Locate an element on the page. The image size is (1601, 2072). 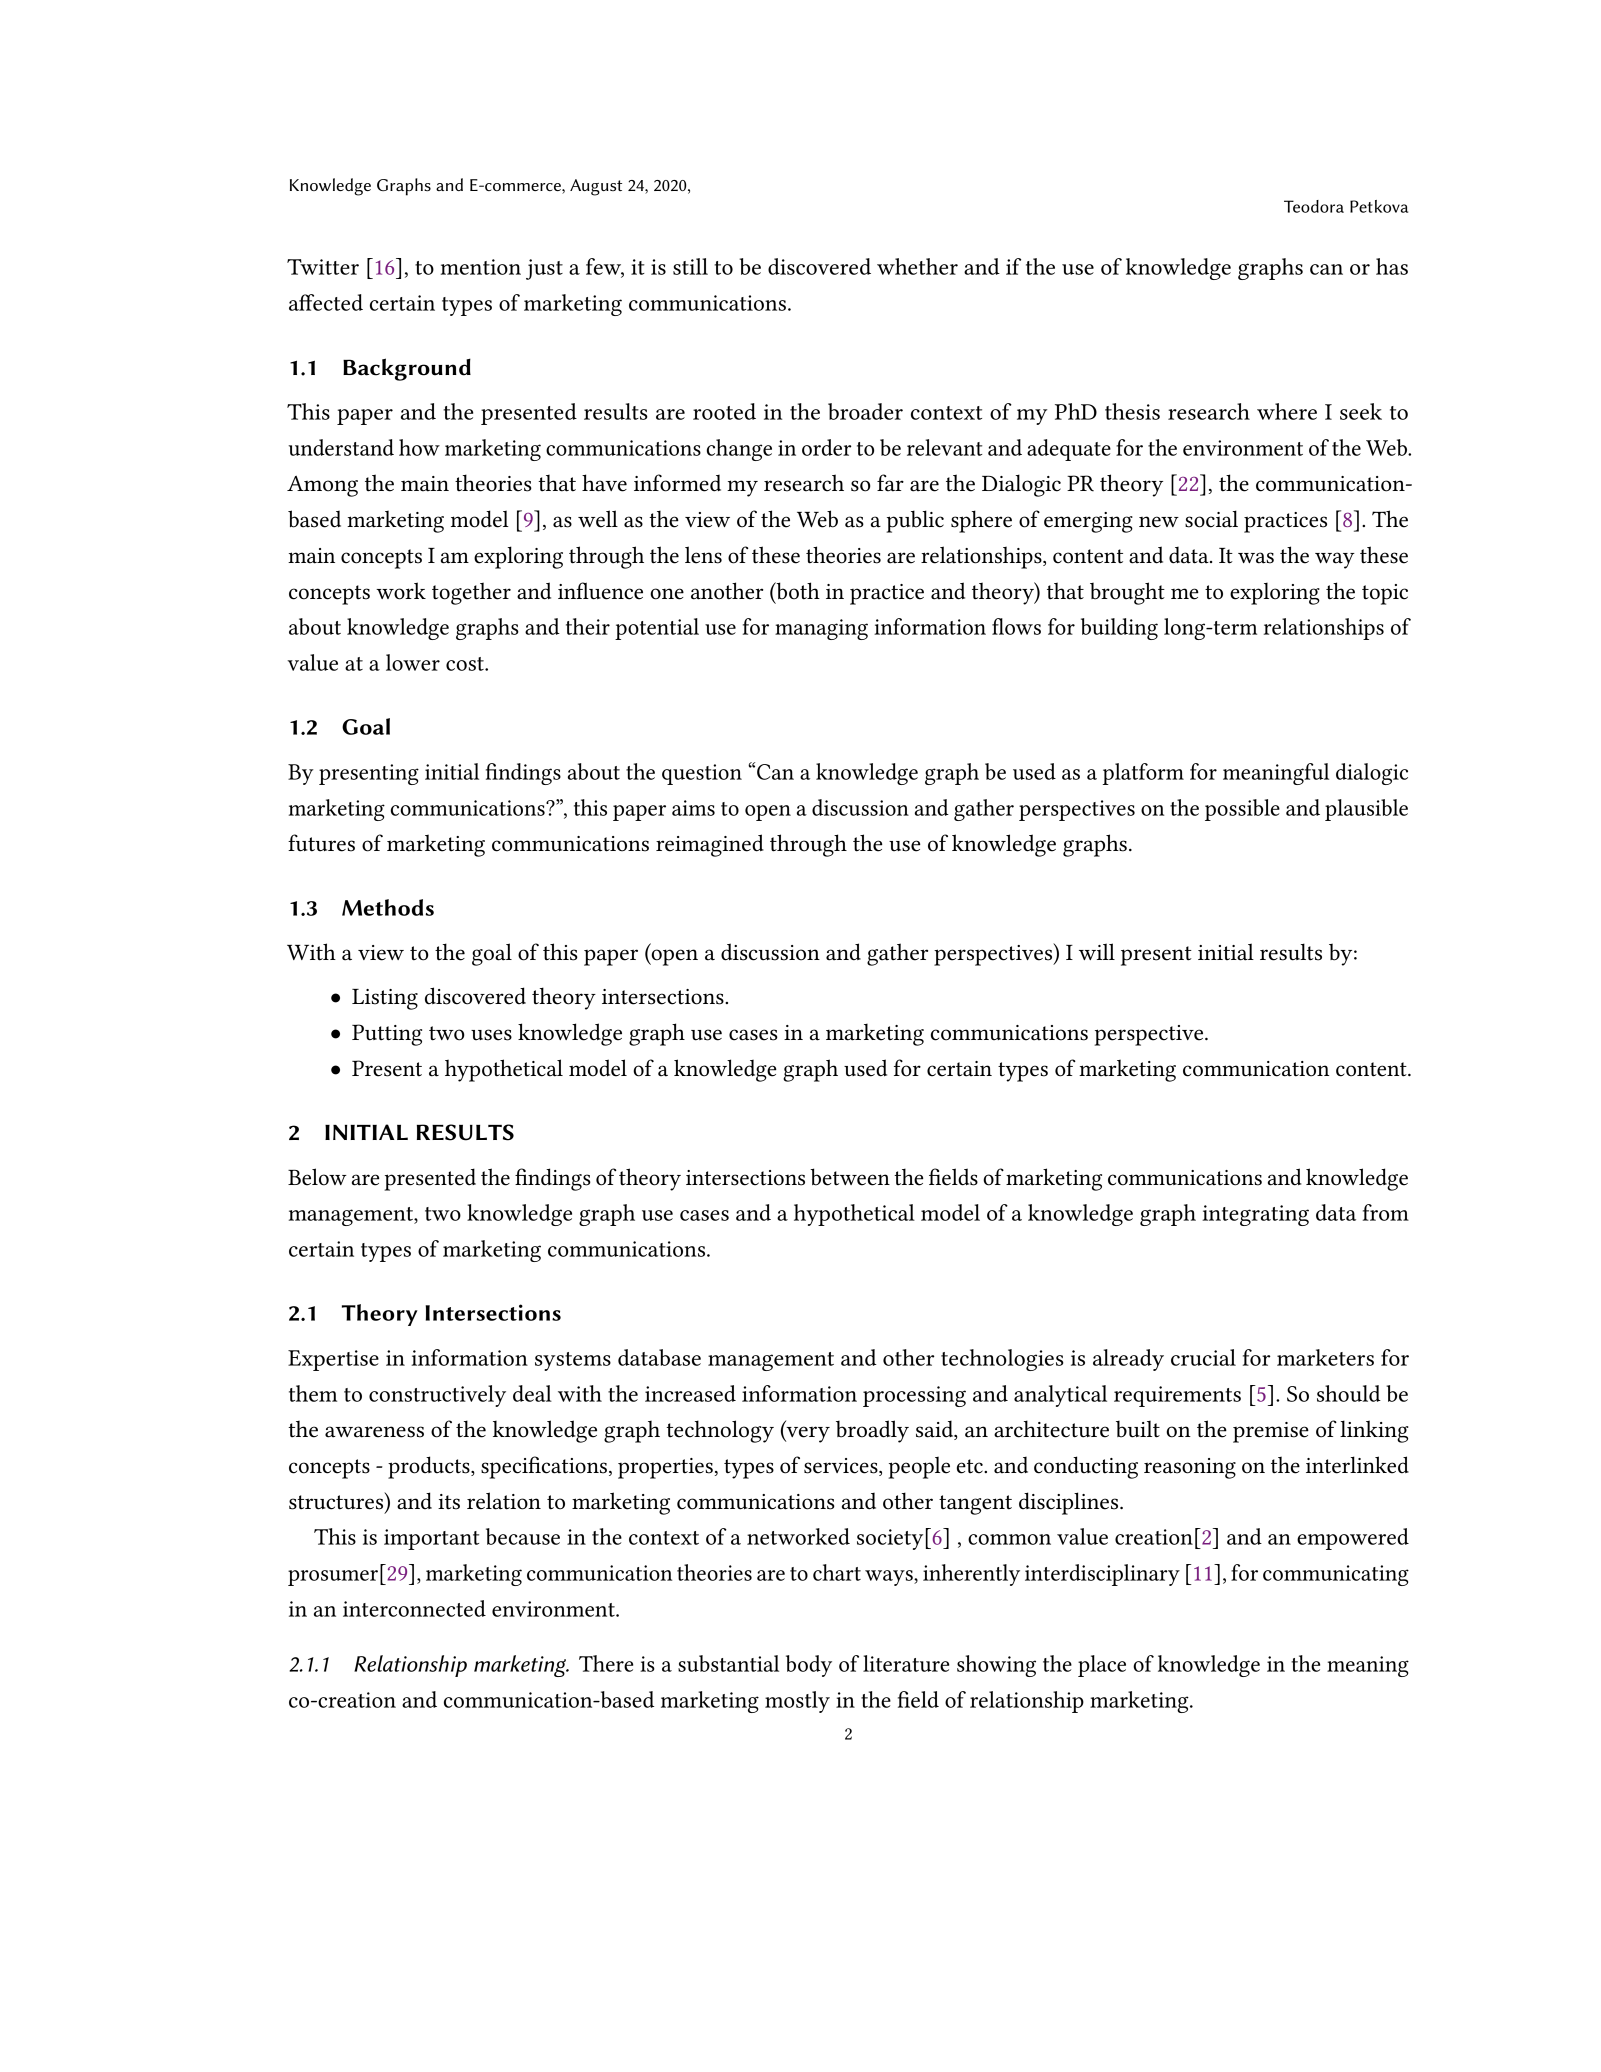
has is located at coordinates (1392, 266).
